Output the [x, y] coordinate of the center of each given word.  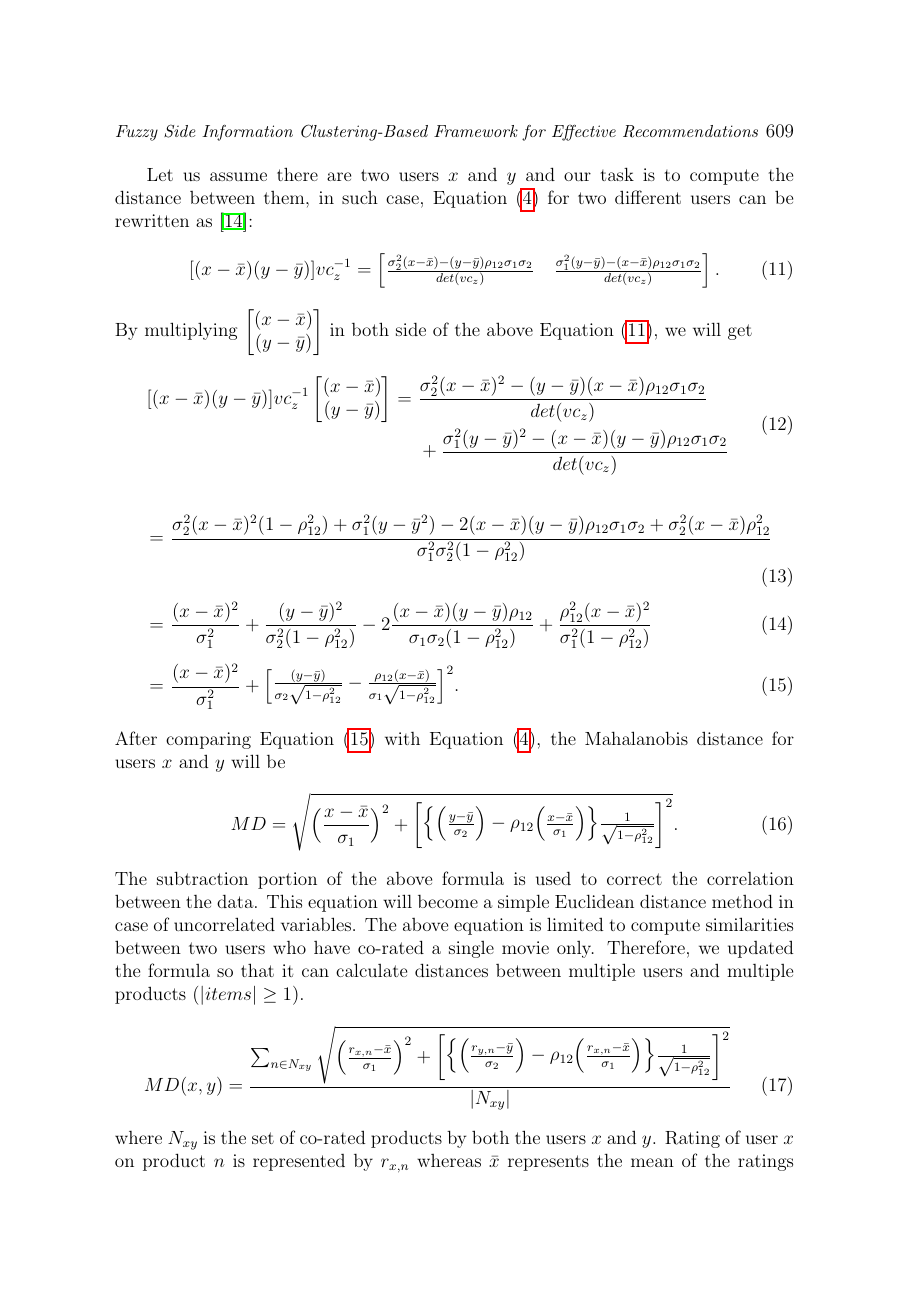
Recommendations [690, 131]
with [402, 738]
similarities [749, 924]
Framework [476, 131]
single [471, 949]
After [136, 738]
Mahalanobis [636, 738]
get [740, 332]
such [360, 197]
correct [634, 879]
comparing [208, 740]
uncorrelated [224, 924]
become [448, 901]
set [263, 1138]
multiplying [191, 331]
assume [238, 176]
